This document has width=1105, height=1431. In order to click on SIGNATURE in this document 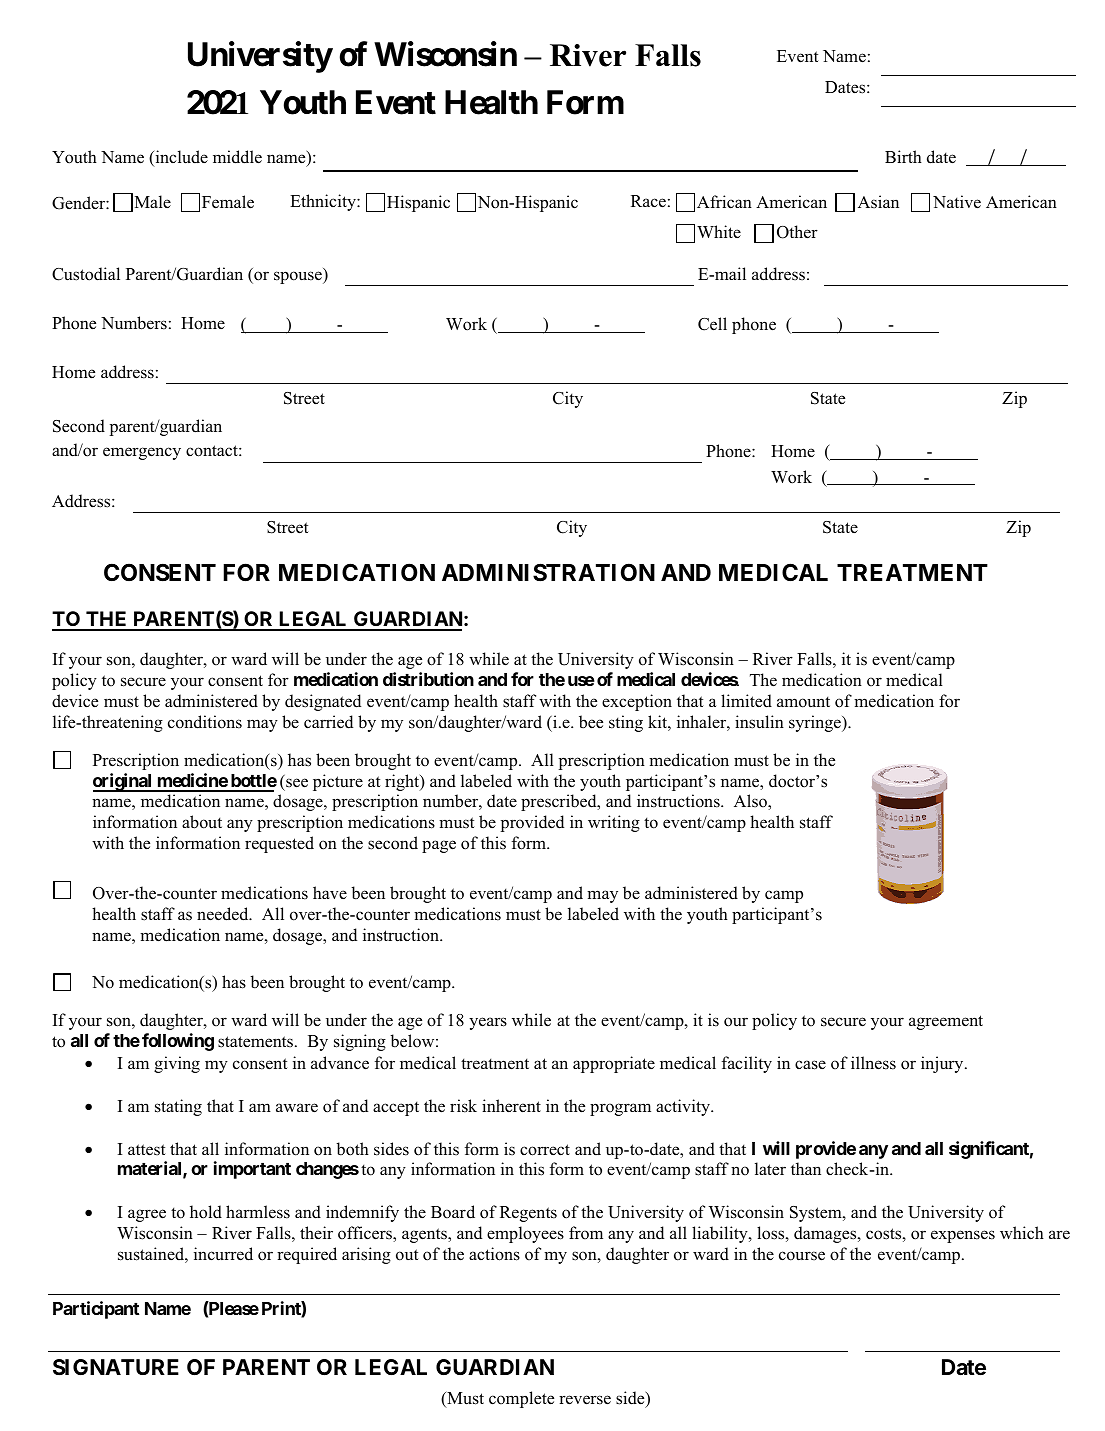, I will do `click(116, 1367)`.
